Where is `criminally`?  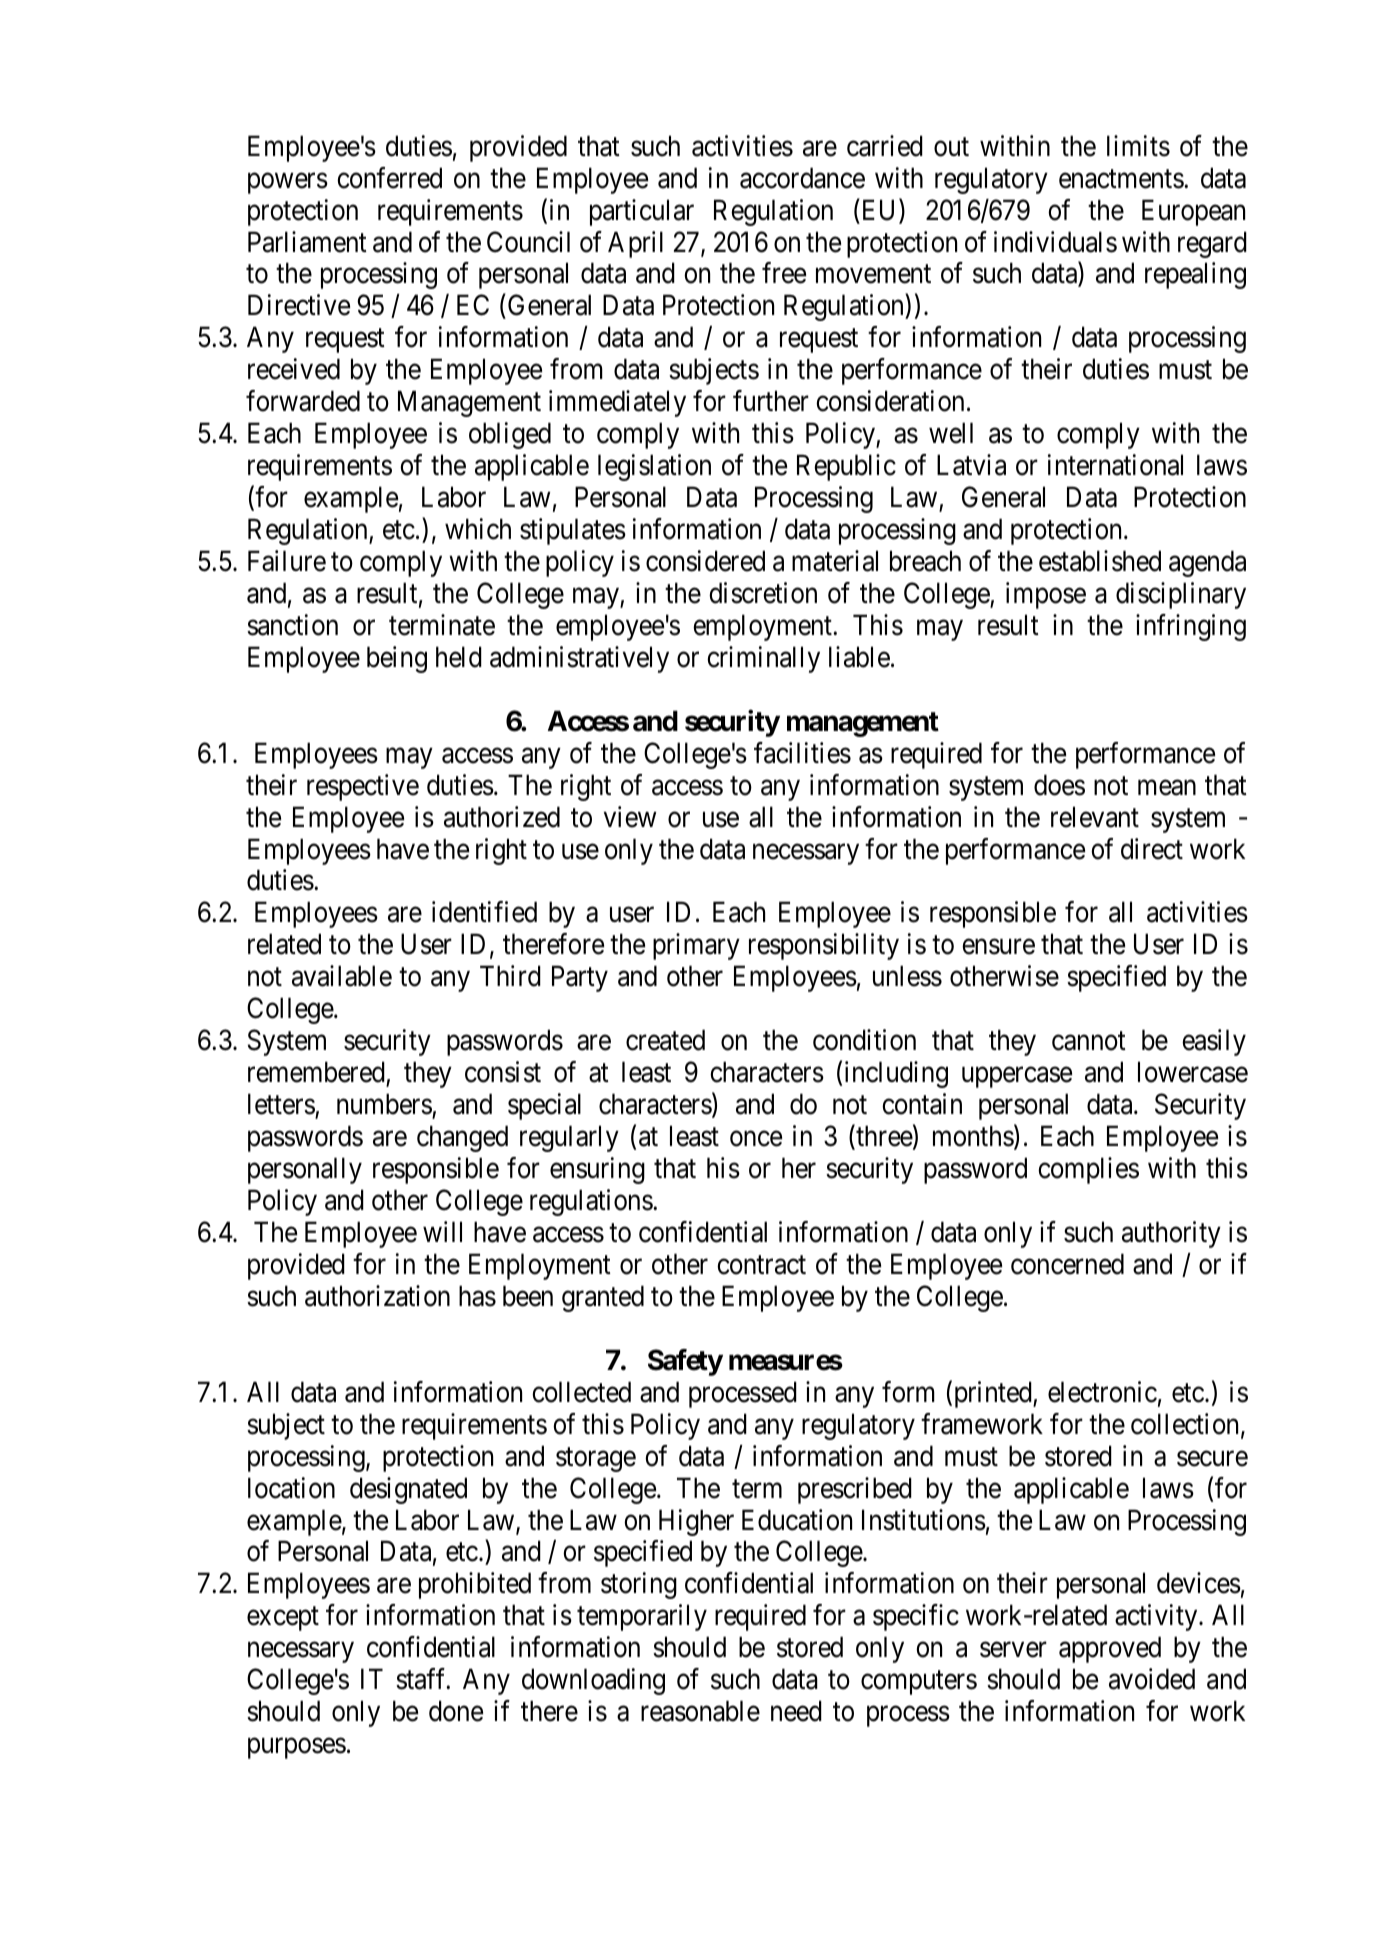
criminally is located at coordinates (763, 659).
